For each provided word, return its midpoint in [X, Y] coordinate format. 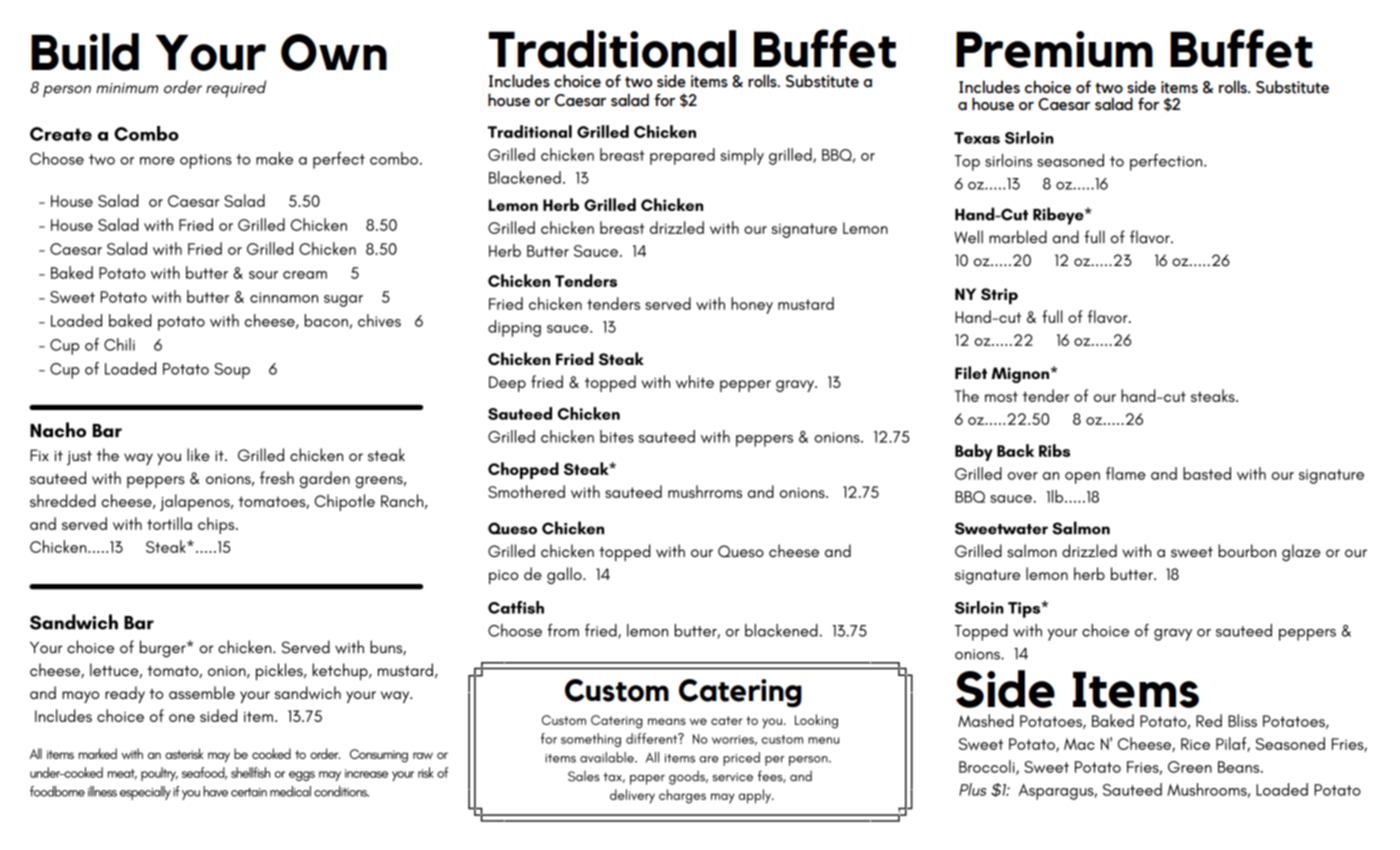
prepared [682, 156]
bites [617, 436]
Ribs [1054, 450]
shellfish [250, 772]
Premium [1054, 49]
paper [647, 780]
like [198, 454]
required [236, 89]
